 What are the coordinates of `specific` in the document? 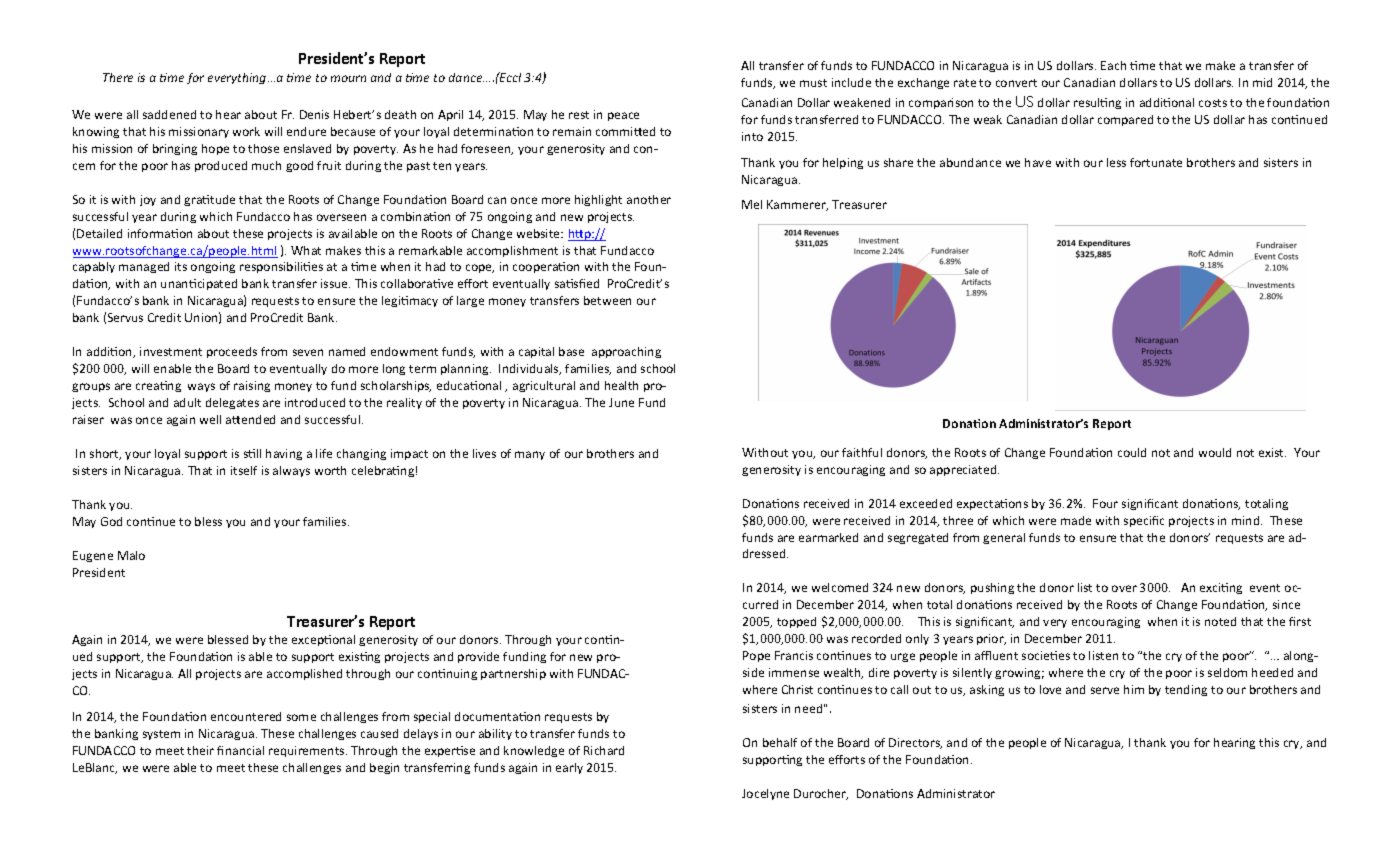 It's located at (1144, 521).
